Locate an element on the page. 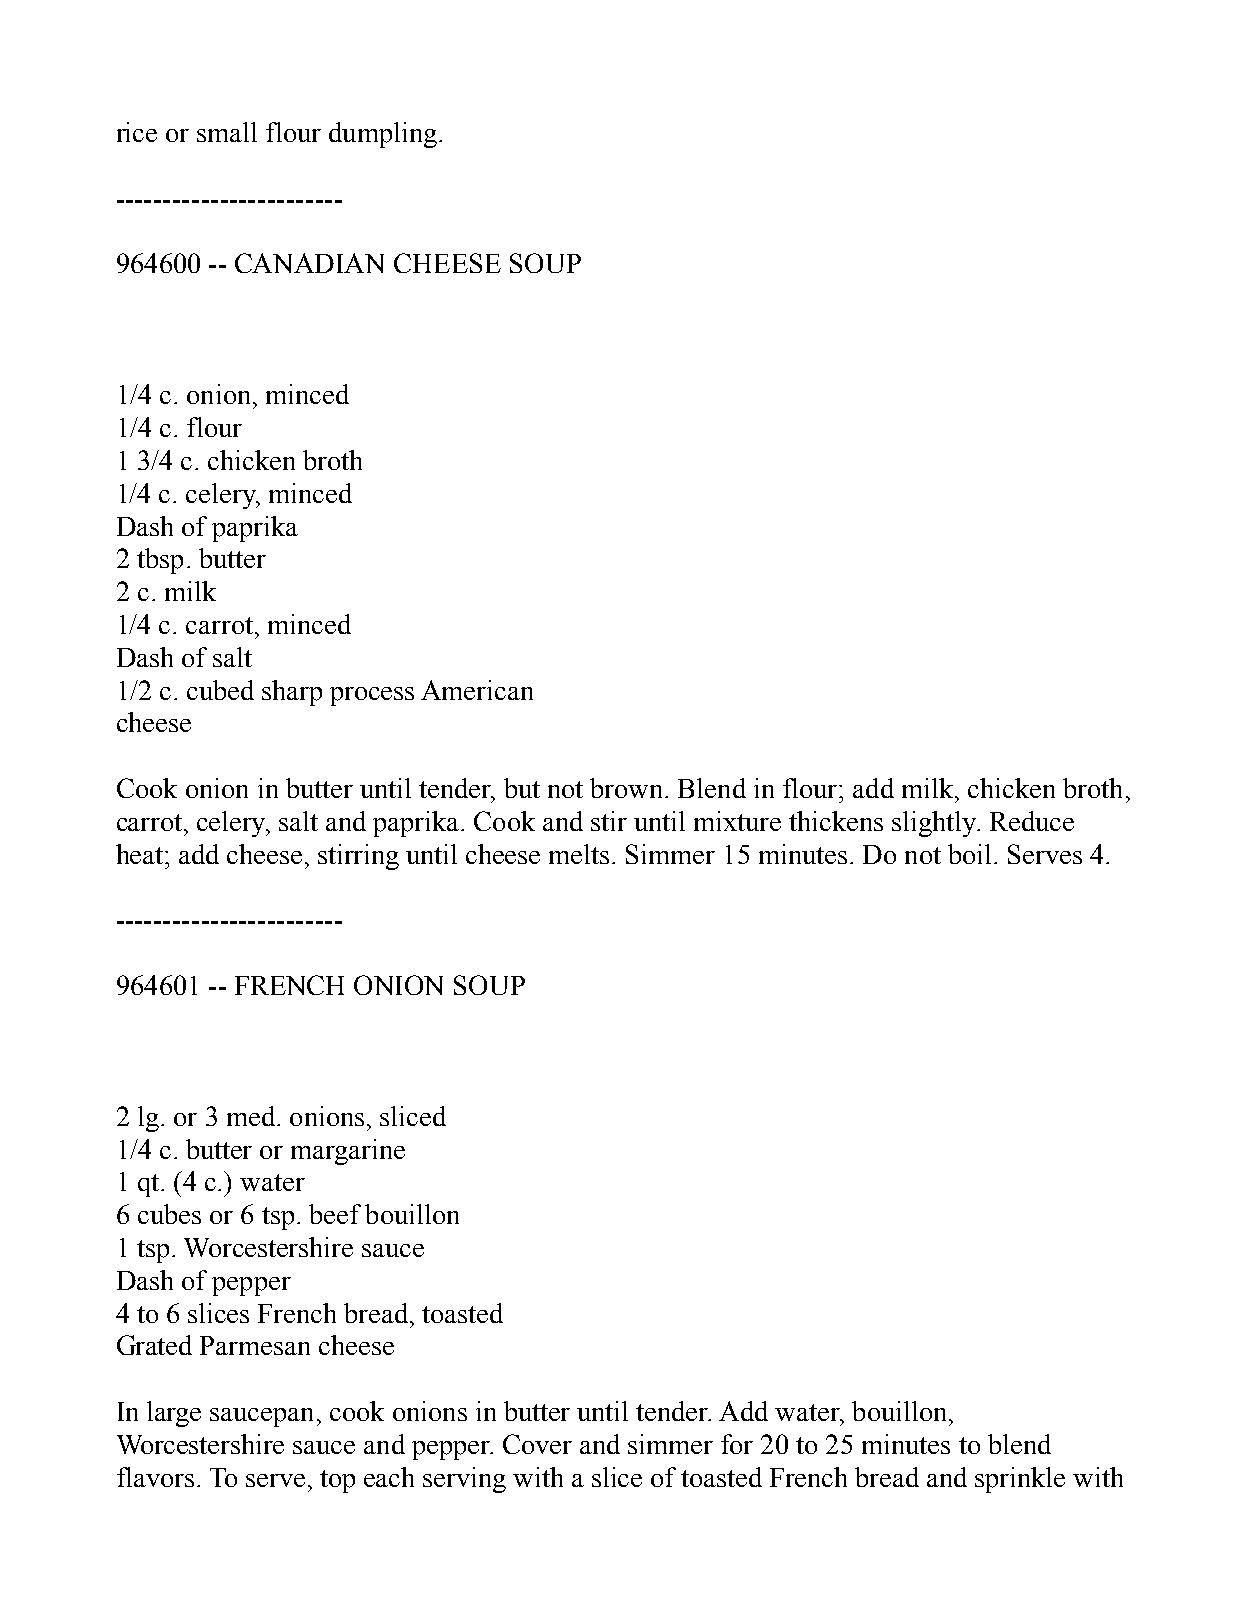 Image resolution: width=1247 pixels, height=1613 pixels. tbsp is located at coordinates (160, 561).
